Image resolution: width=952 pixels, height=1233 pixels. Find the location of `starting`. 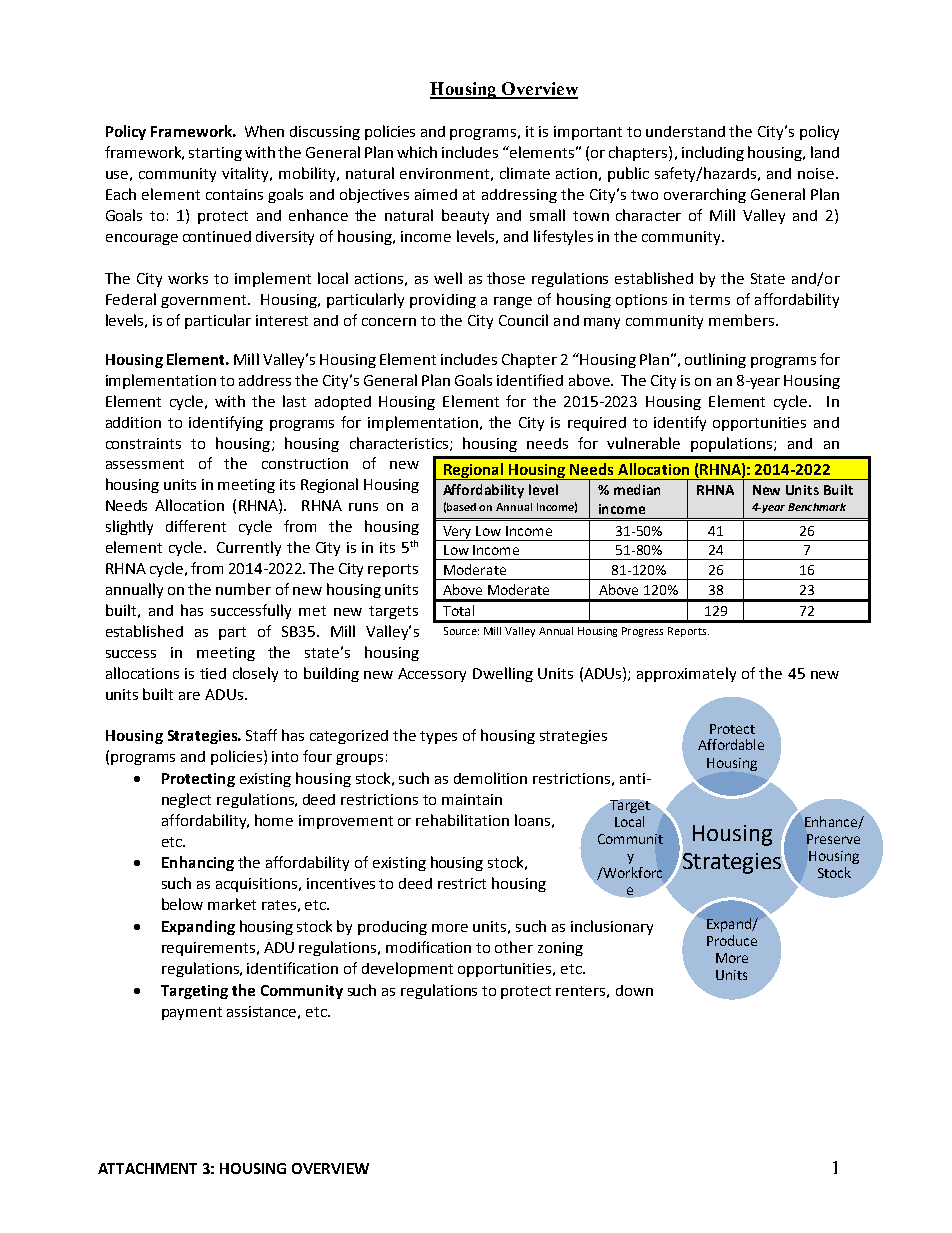

starting is located at coordinates (215, 154).
